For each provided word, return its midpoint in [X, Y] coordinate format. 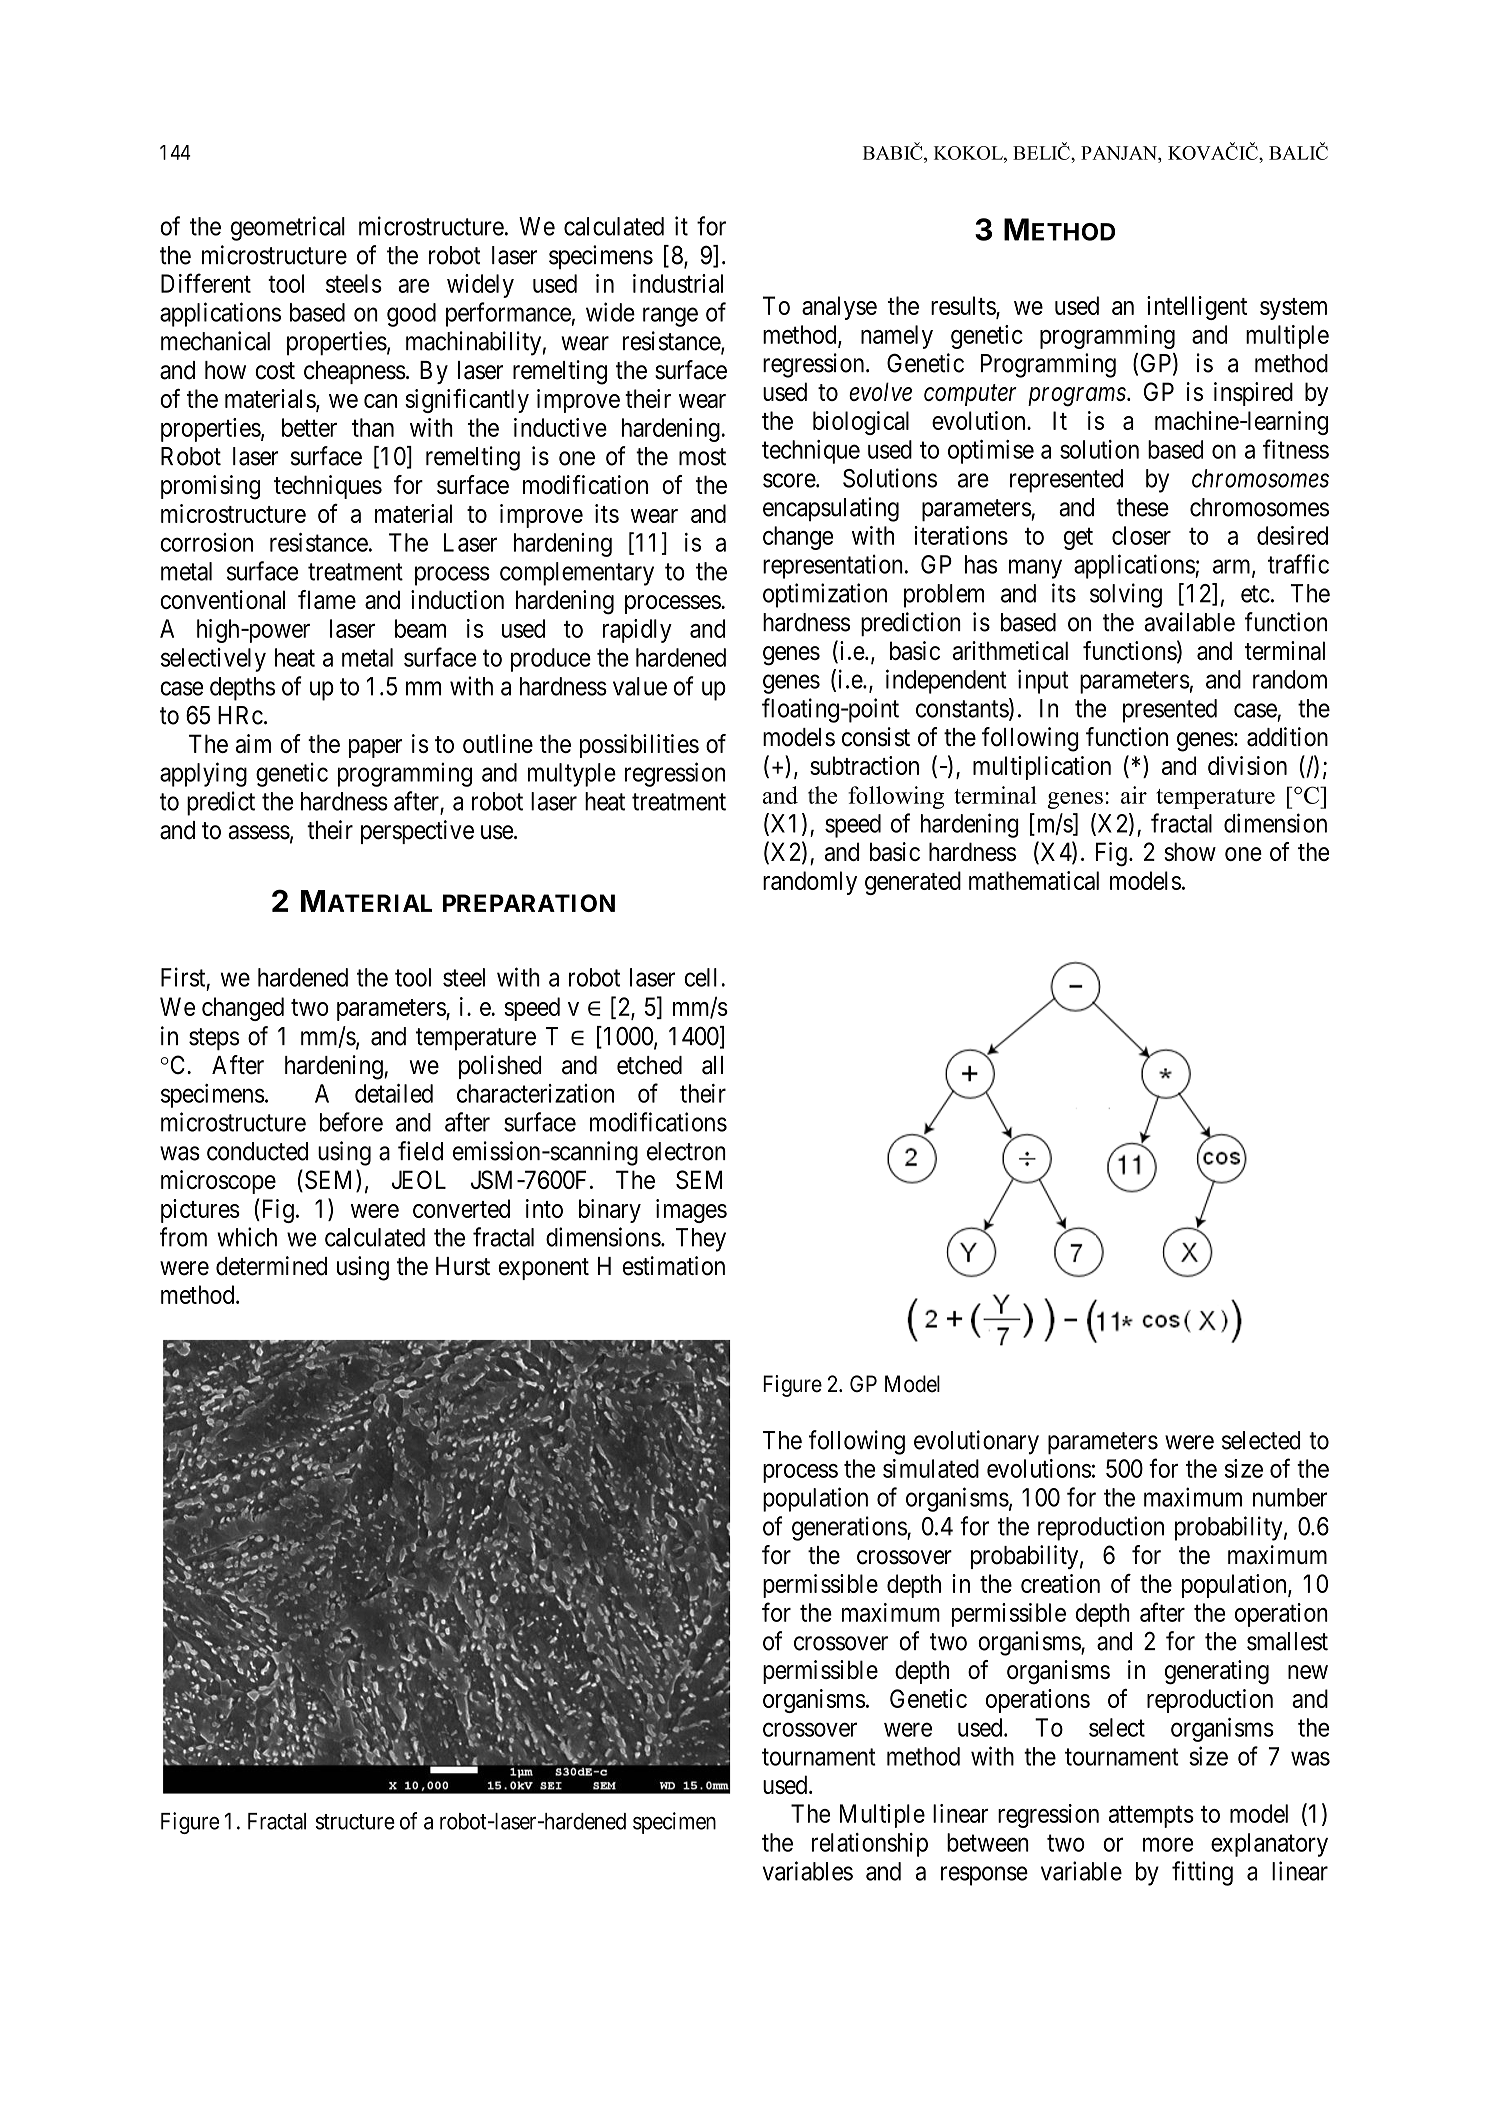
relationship [870, 1845]
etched [649, 1065]
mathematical [1034, 880]
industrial [678, 283]
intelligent [1197, 308]
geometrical [288, 228]
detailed [394, 1093]
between [988, 1842]
